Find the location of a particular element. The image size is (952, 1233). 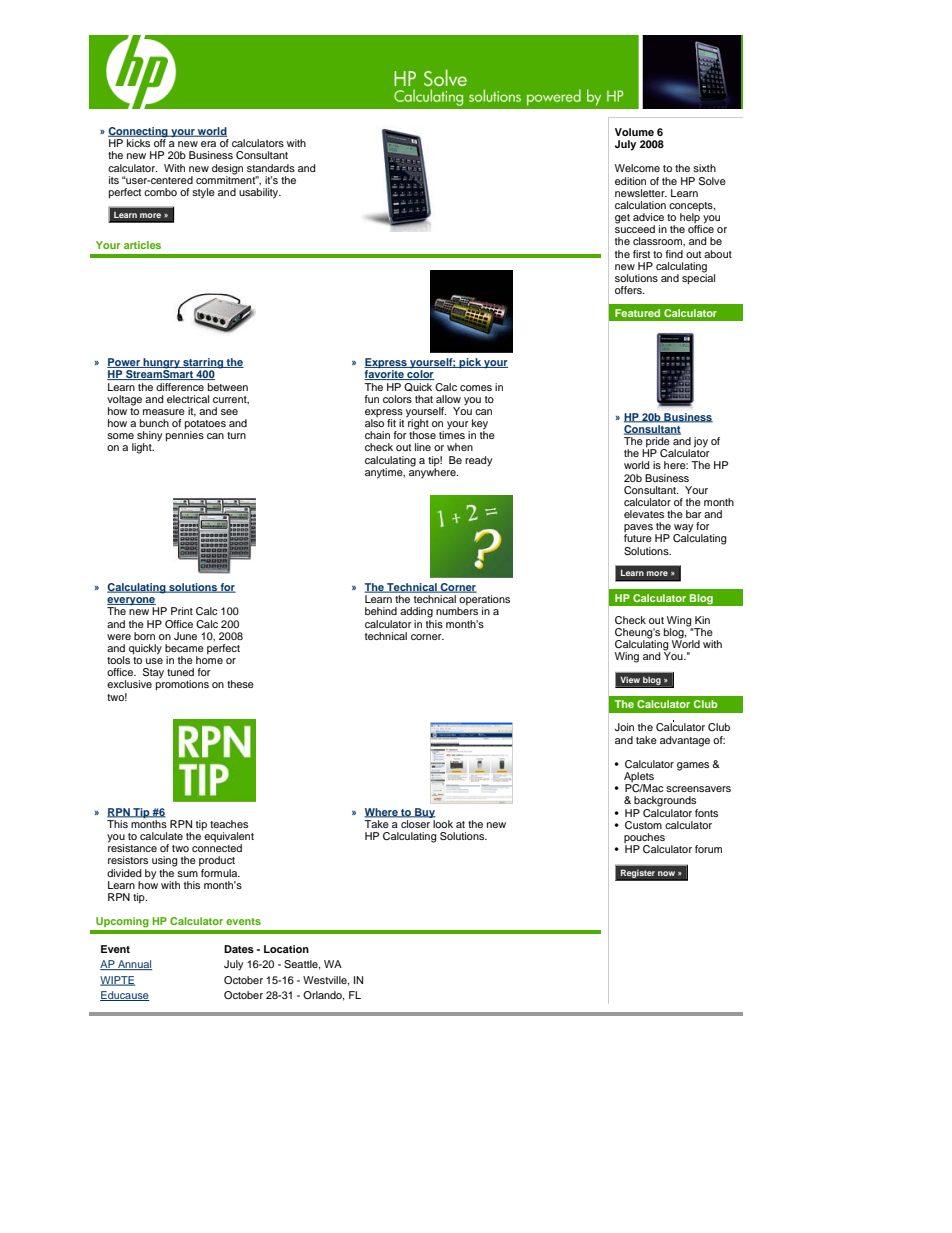

adding is located at coordinates (416, 612).
